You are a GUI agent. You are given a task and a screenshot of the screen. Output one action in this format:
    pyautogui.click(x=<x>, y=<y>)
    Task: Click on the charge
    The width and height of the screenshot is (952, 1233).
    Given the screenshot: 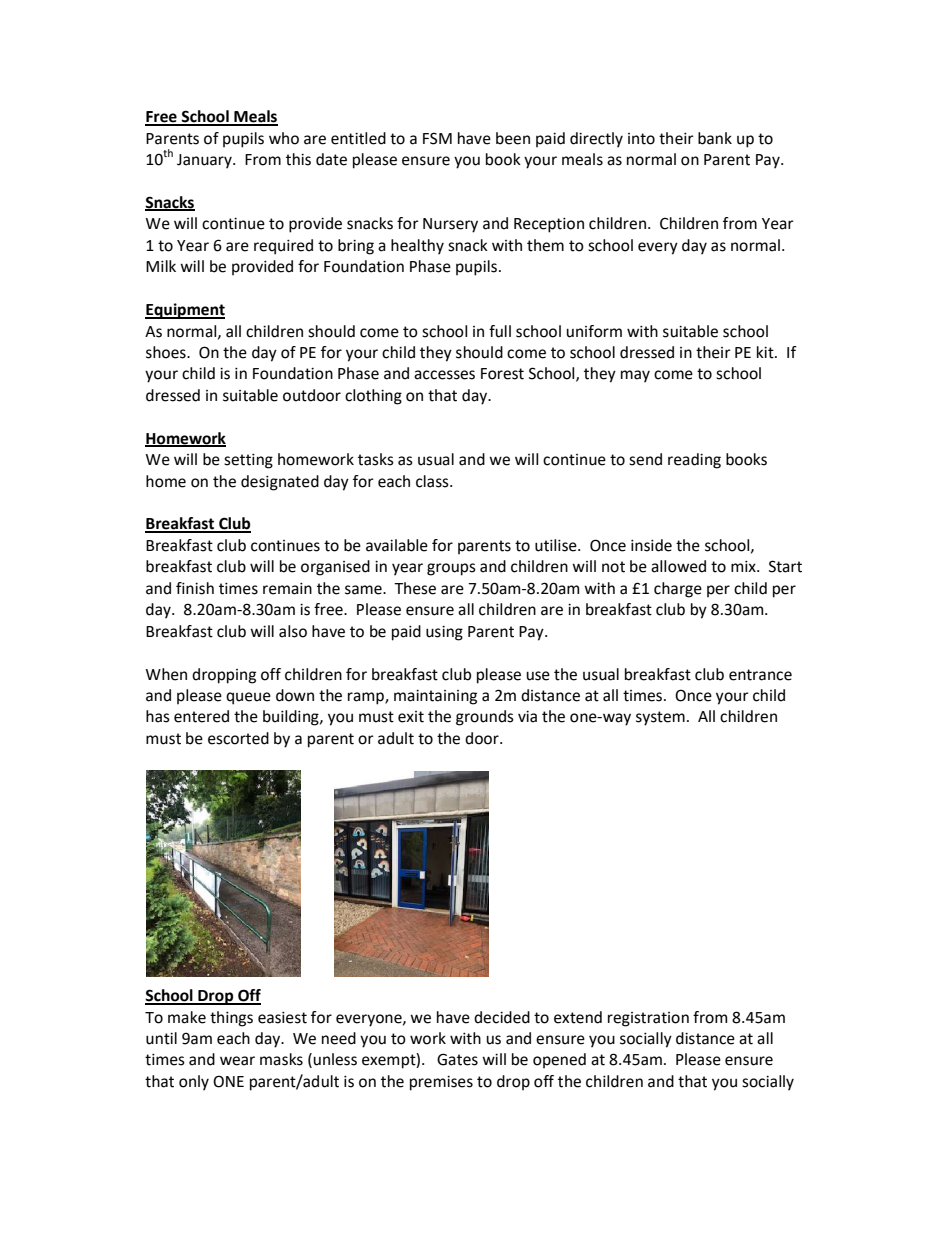 What is the action you would take?
    pyautogui.click(x=678, y=590)
